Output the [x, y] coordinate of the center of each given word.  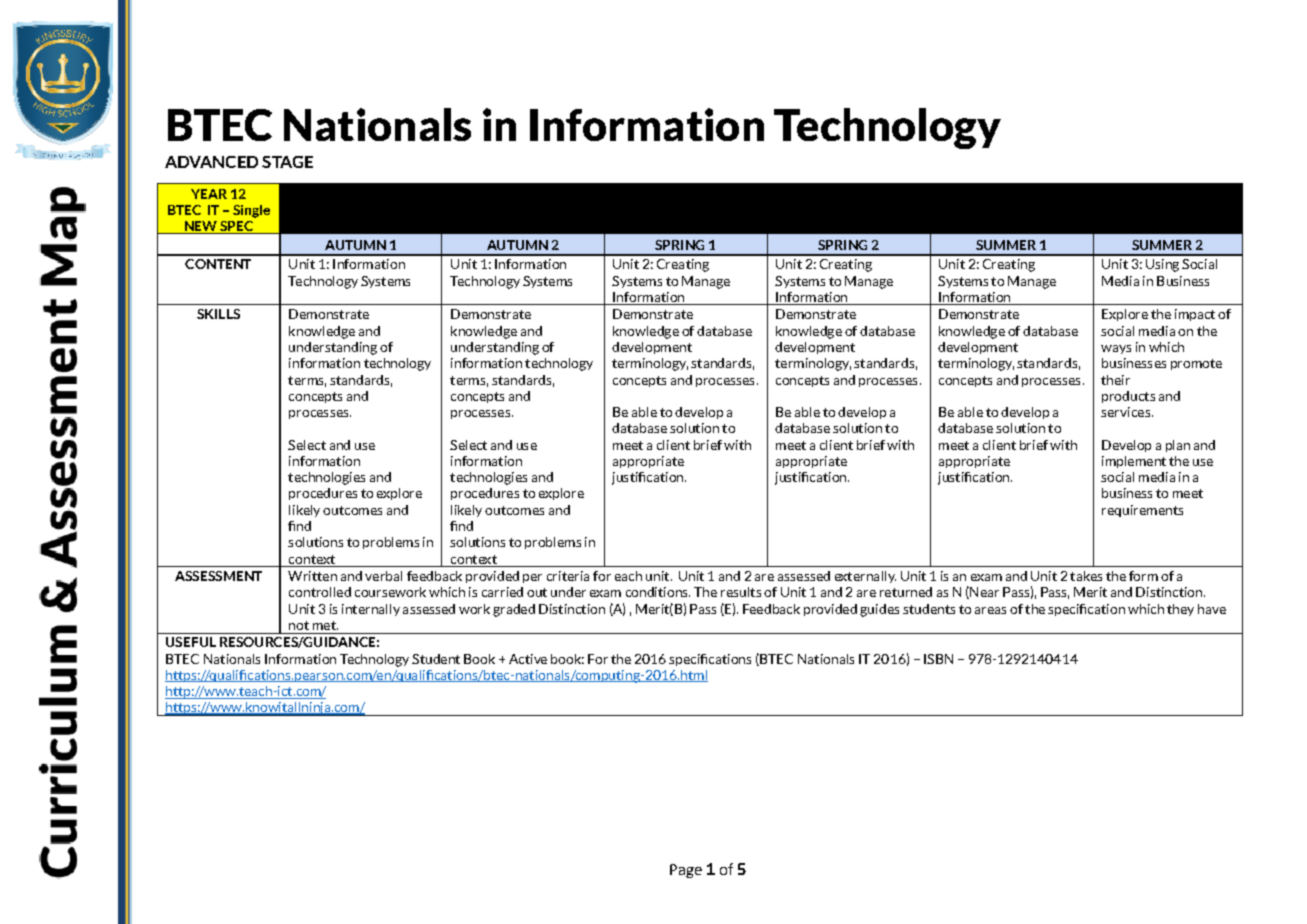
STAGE [287, 162]
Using [1162, 265]
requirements [1142, 511]
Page [686, 871]
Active [528, 659]
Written [312, 576]
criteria [568, 576]
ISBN [938, 659]
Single [251, 211]
